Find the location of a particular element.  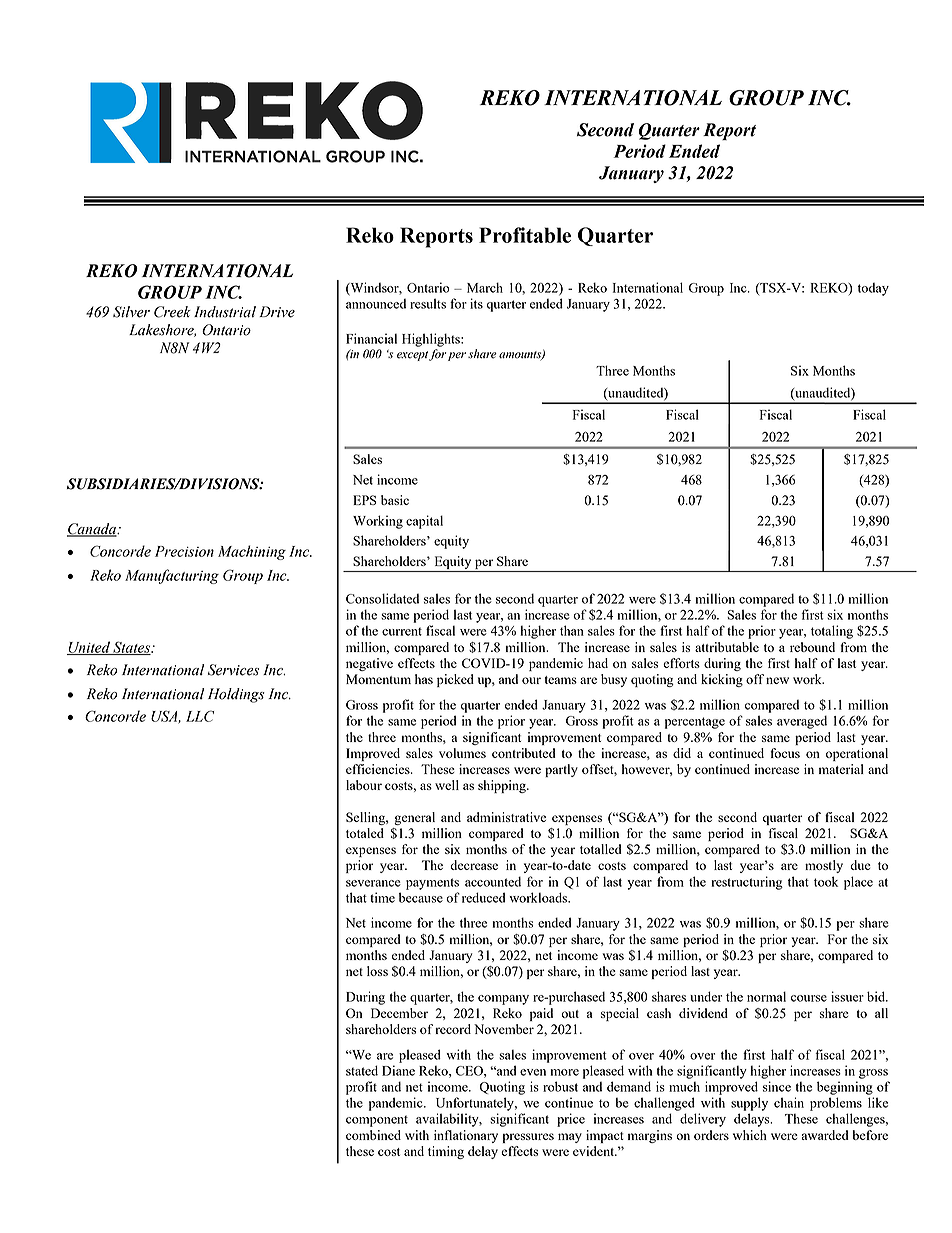

restructuring is located at coordinates (747, 883).
